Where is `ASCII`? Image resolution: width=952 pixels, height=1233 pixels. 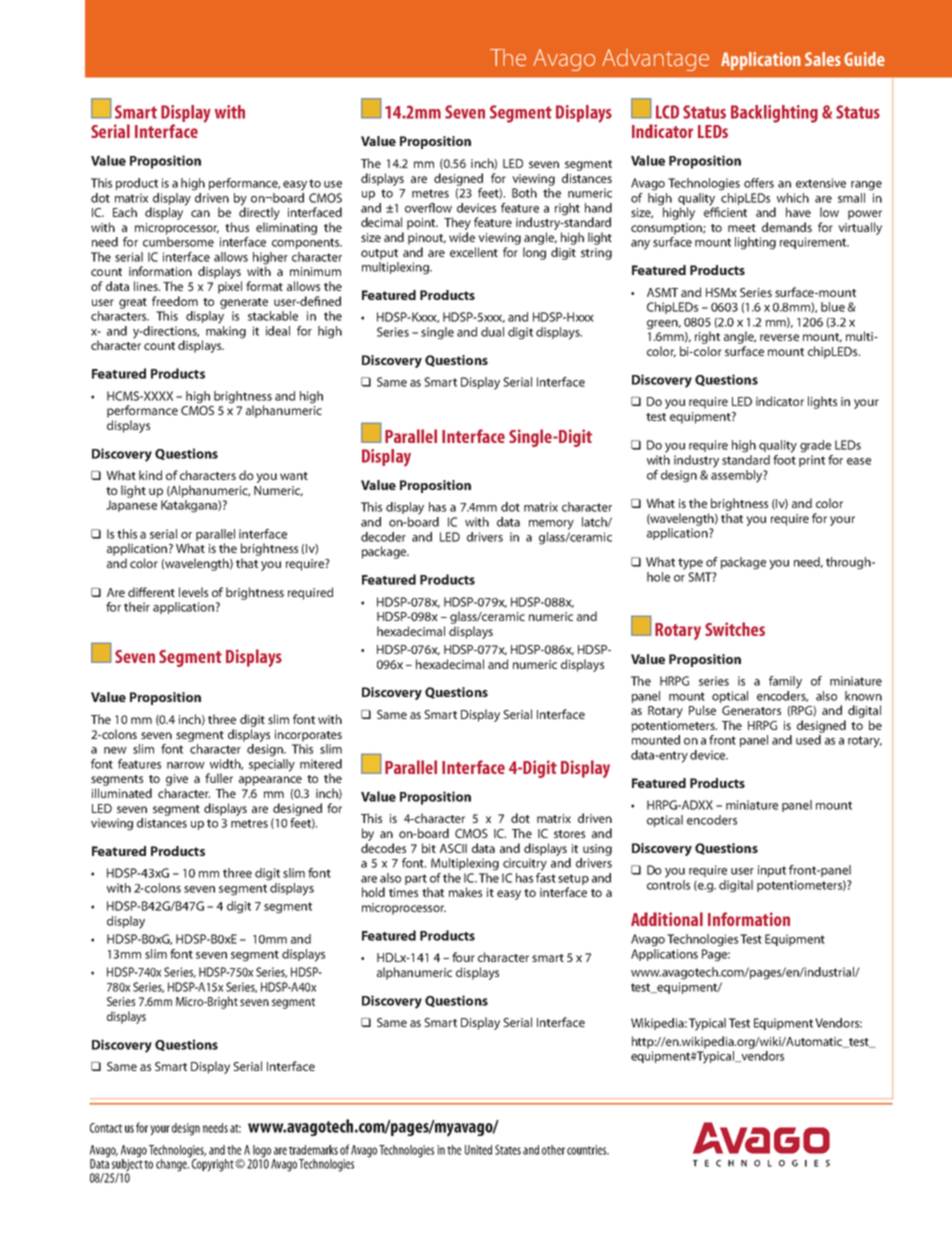 ASCII is located at coordinates (453, 848).
